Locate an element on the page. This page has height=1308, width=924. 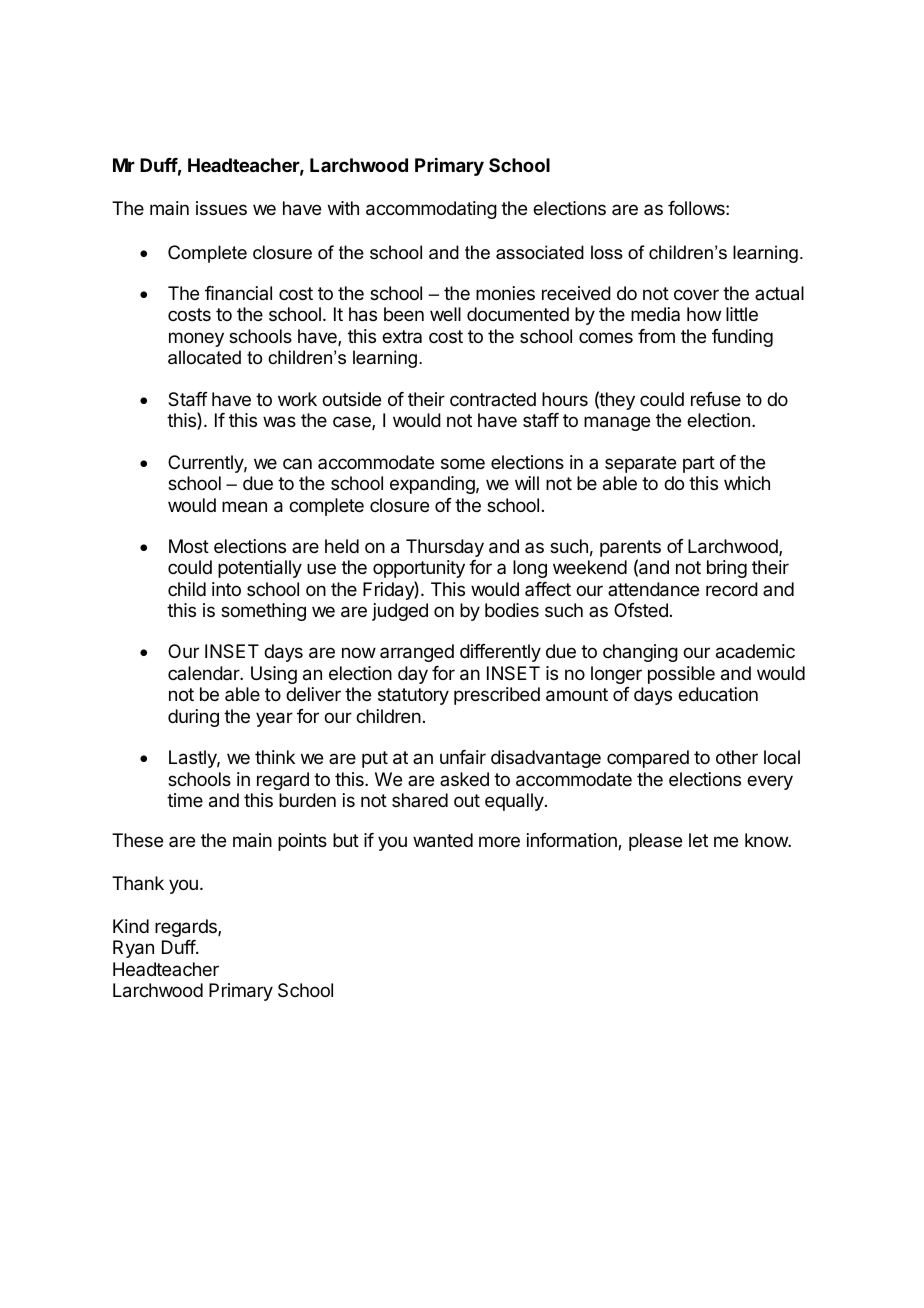
which is located at coordinates (747, 483).
